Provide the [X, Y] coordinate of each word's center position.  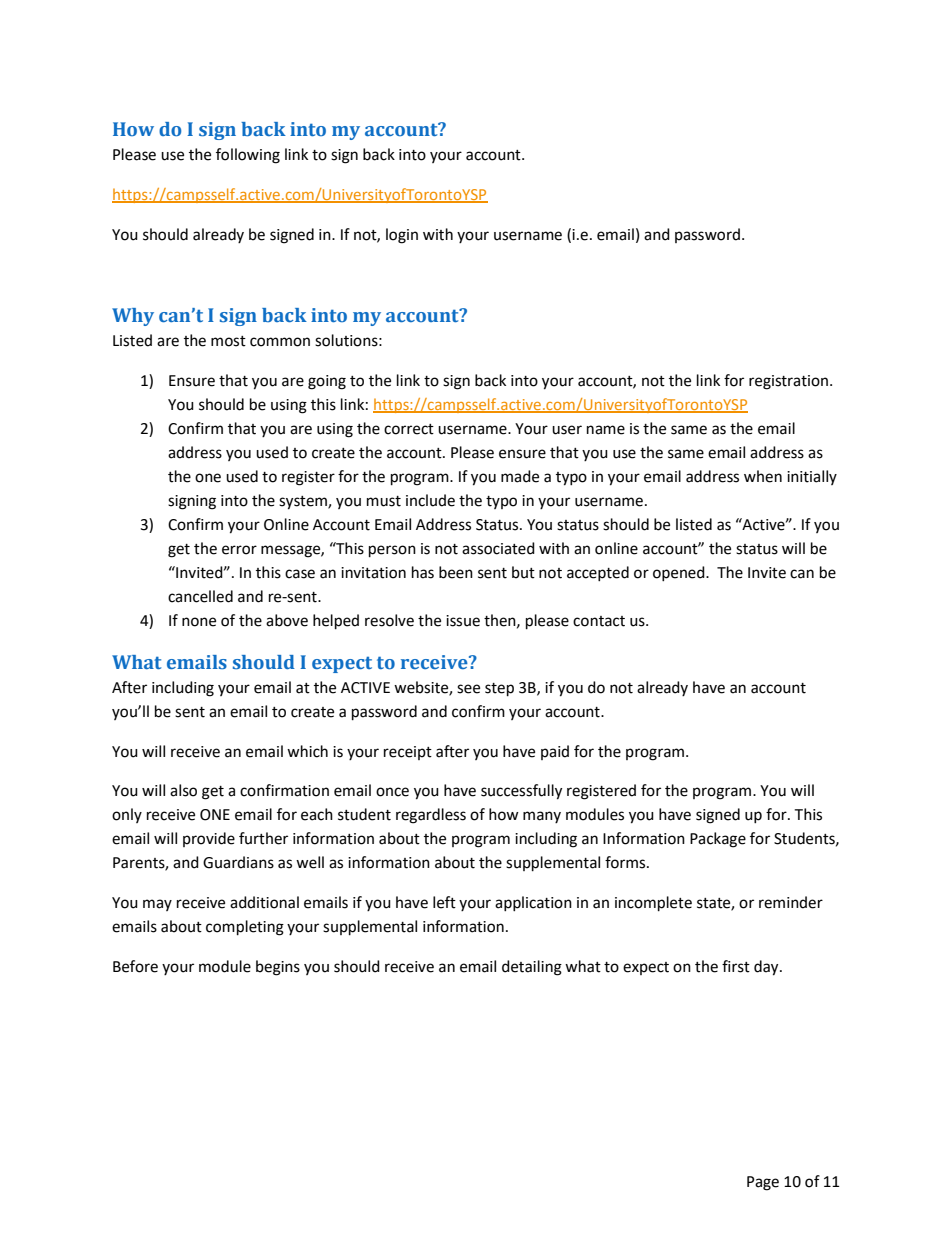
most [228, 341]
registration [788, 382]
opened [680, 573]
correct [409, 429]
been [456, 572]
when [763, 476]
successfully [521, 792]
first [736, 966]
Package [718, 840]
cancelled [200, 596]
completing [245, 928]
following [248, 156]
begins [278, 968]
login [402, 236]
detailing [532, 968]
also [183, 790]
